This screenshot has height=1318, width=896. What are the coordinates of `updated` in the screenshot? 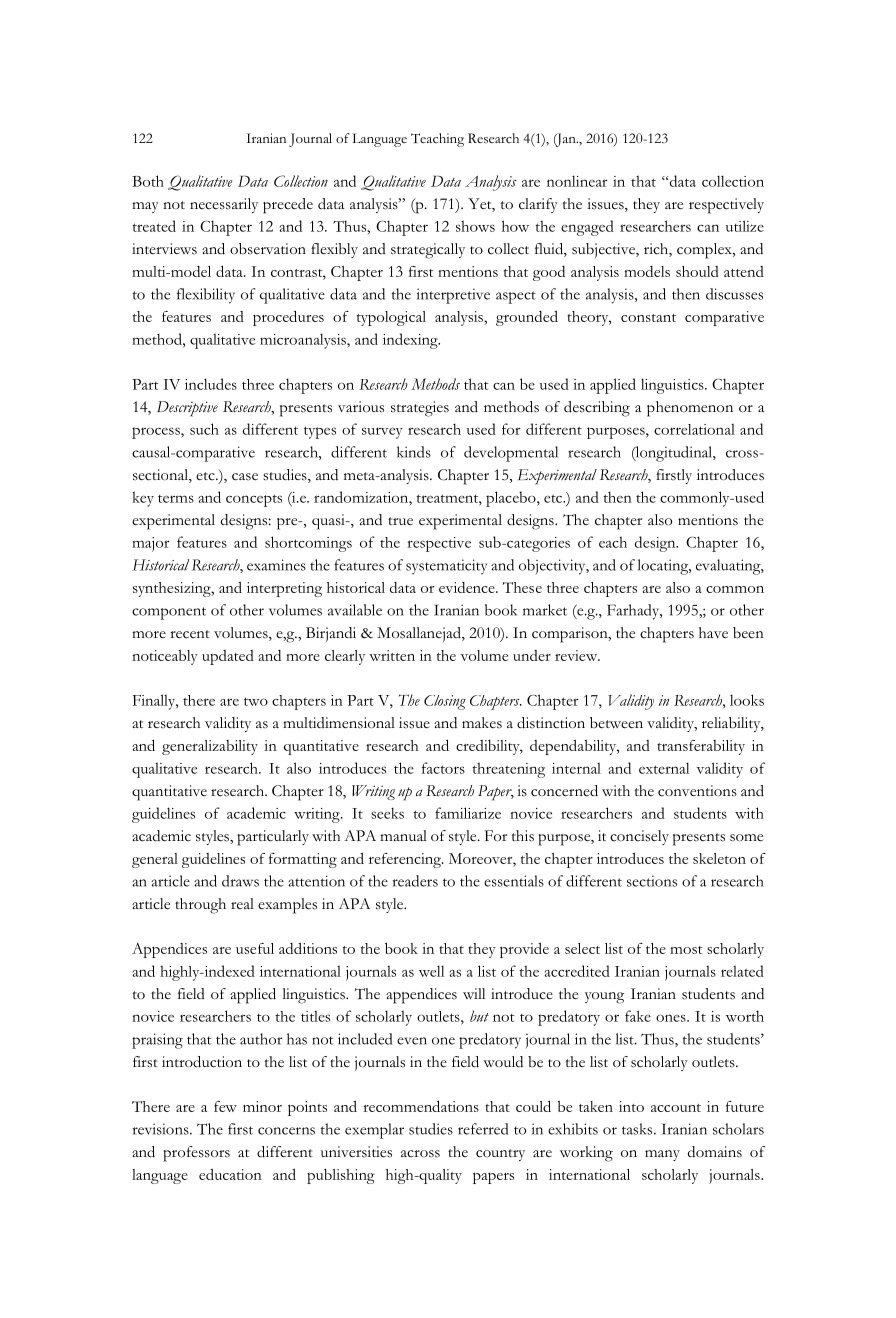 It's located at (228, 657).
